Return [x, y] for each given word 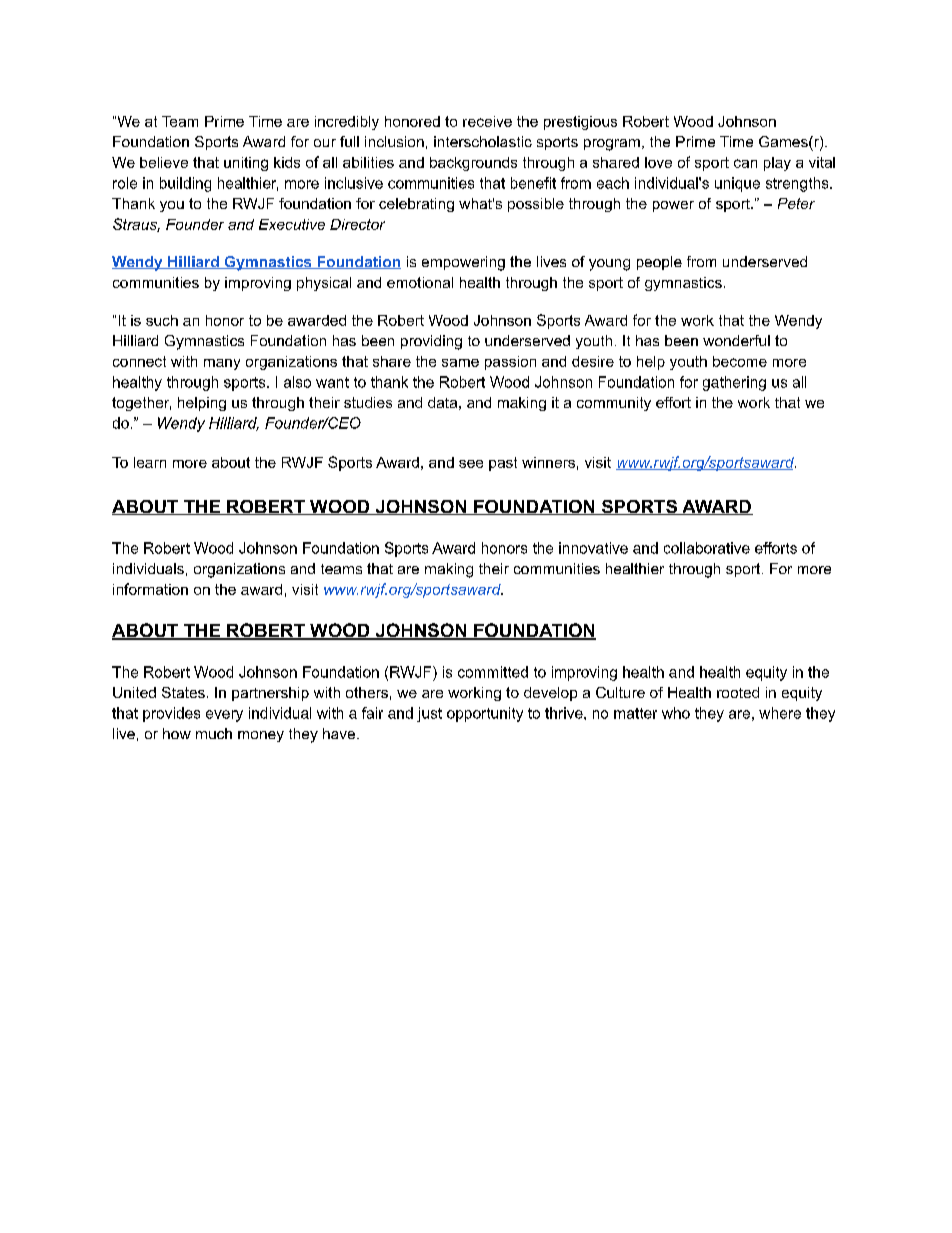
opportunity [485, 714]
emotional [420, 282]
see [471, 464]
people [659, 263]
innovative [593, 548]
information [150, 589]
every [224, 716]
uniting [246, 164]
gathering [734, 383]
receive [487, 121]
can [745, 163]
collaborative [707, 548]
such [162, 320]
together [141, 404]
